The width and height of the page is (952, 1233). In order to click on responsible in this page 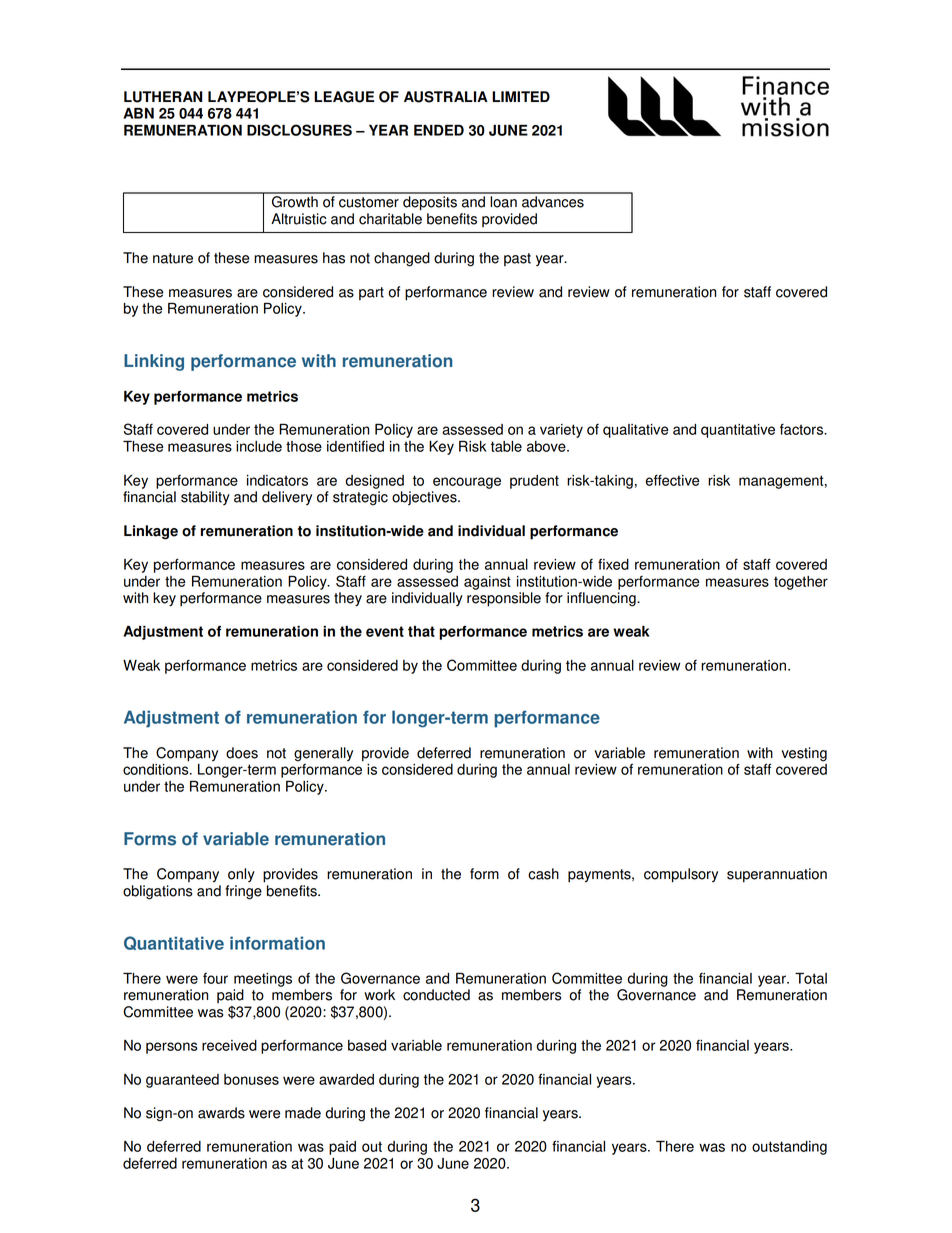, I will do `click(504, 599)`.
